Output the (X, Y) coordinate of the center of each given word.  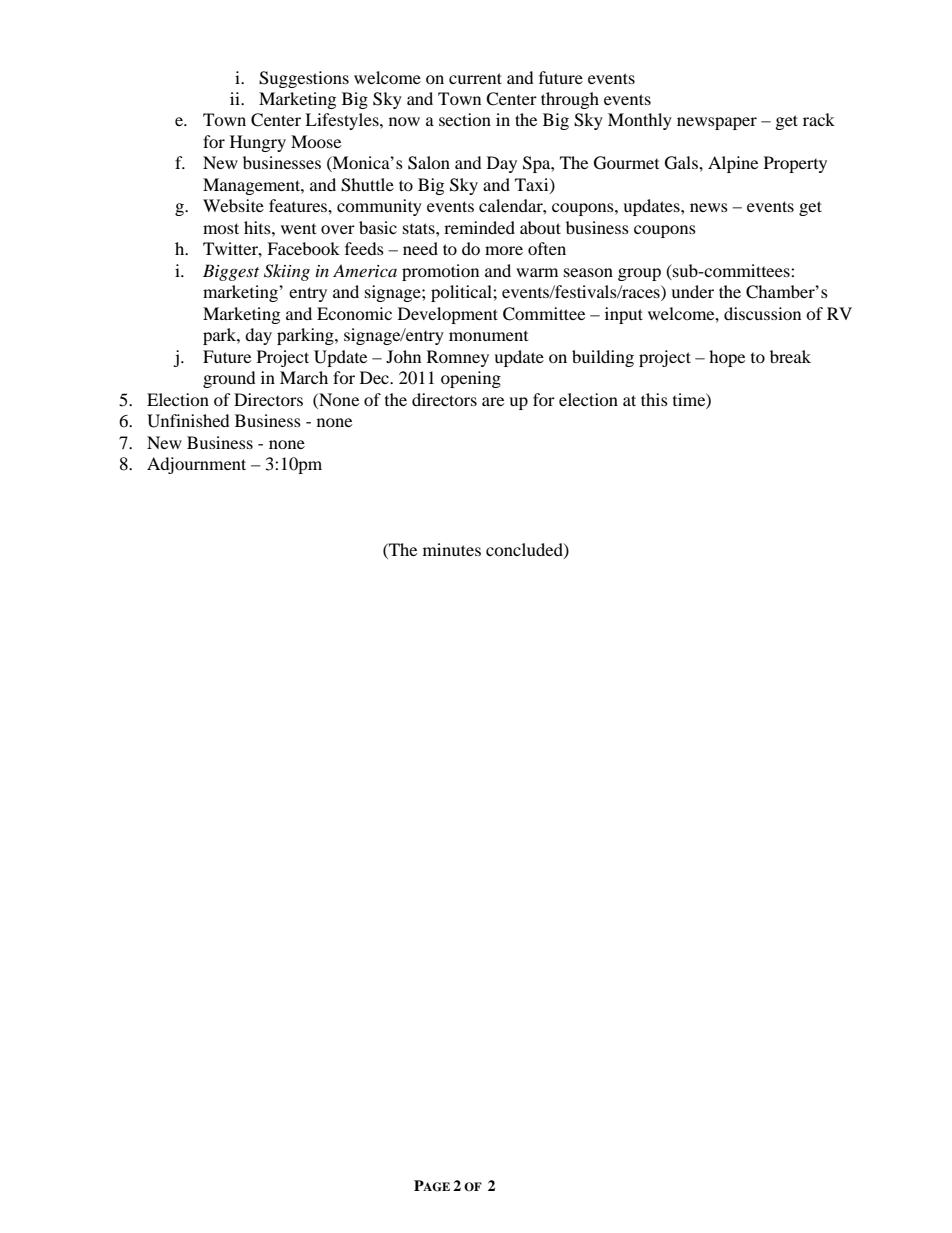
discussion (762, 313)
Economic (354, 313)
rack (819, 119)
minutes (452, 549)
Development (448, 315)
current (475, 78)
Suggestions (304, 79)
